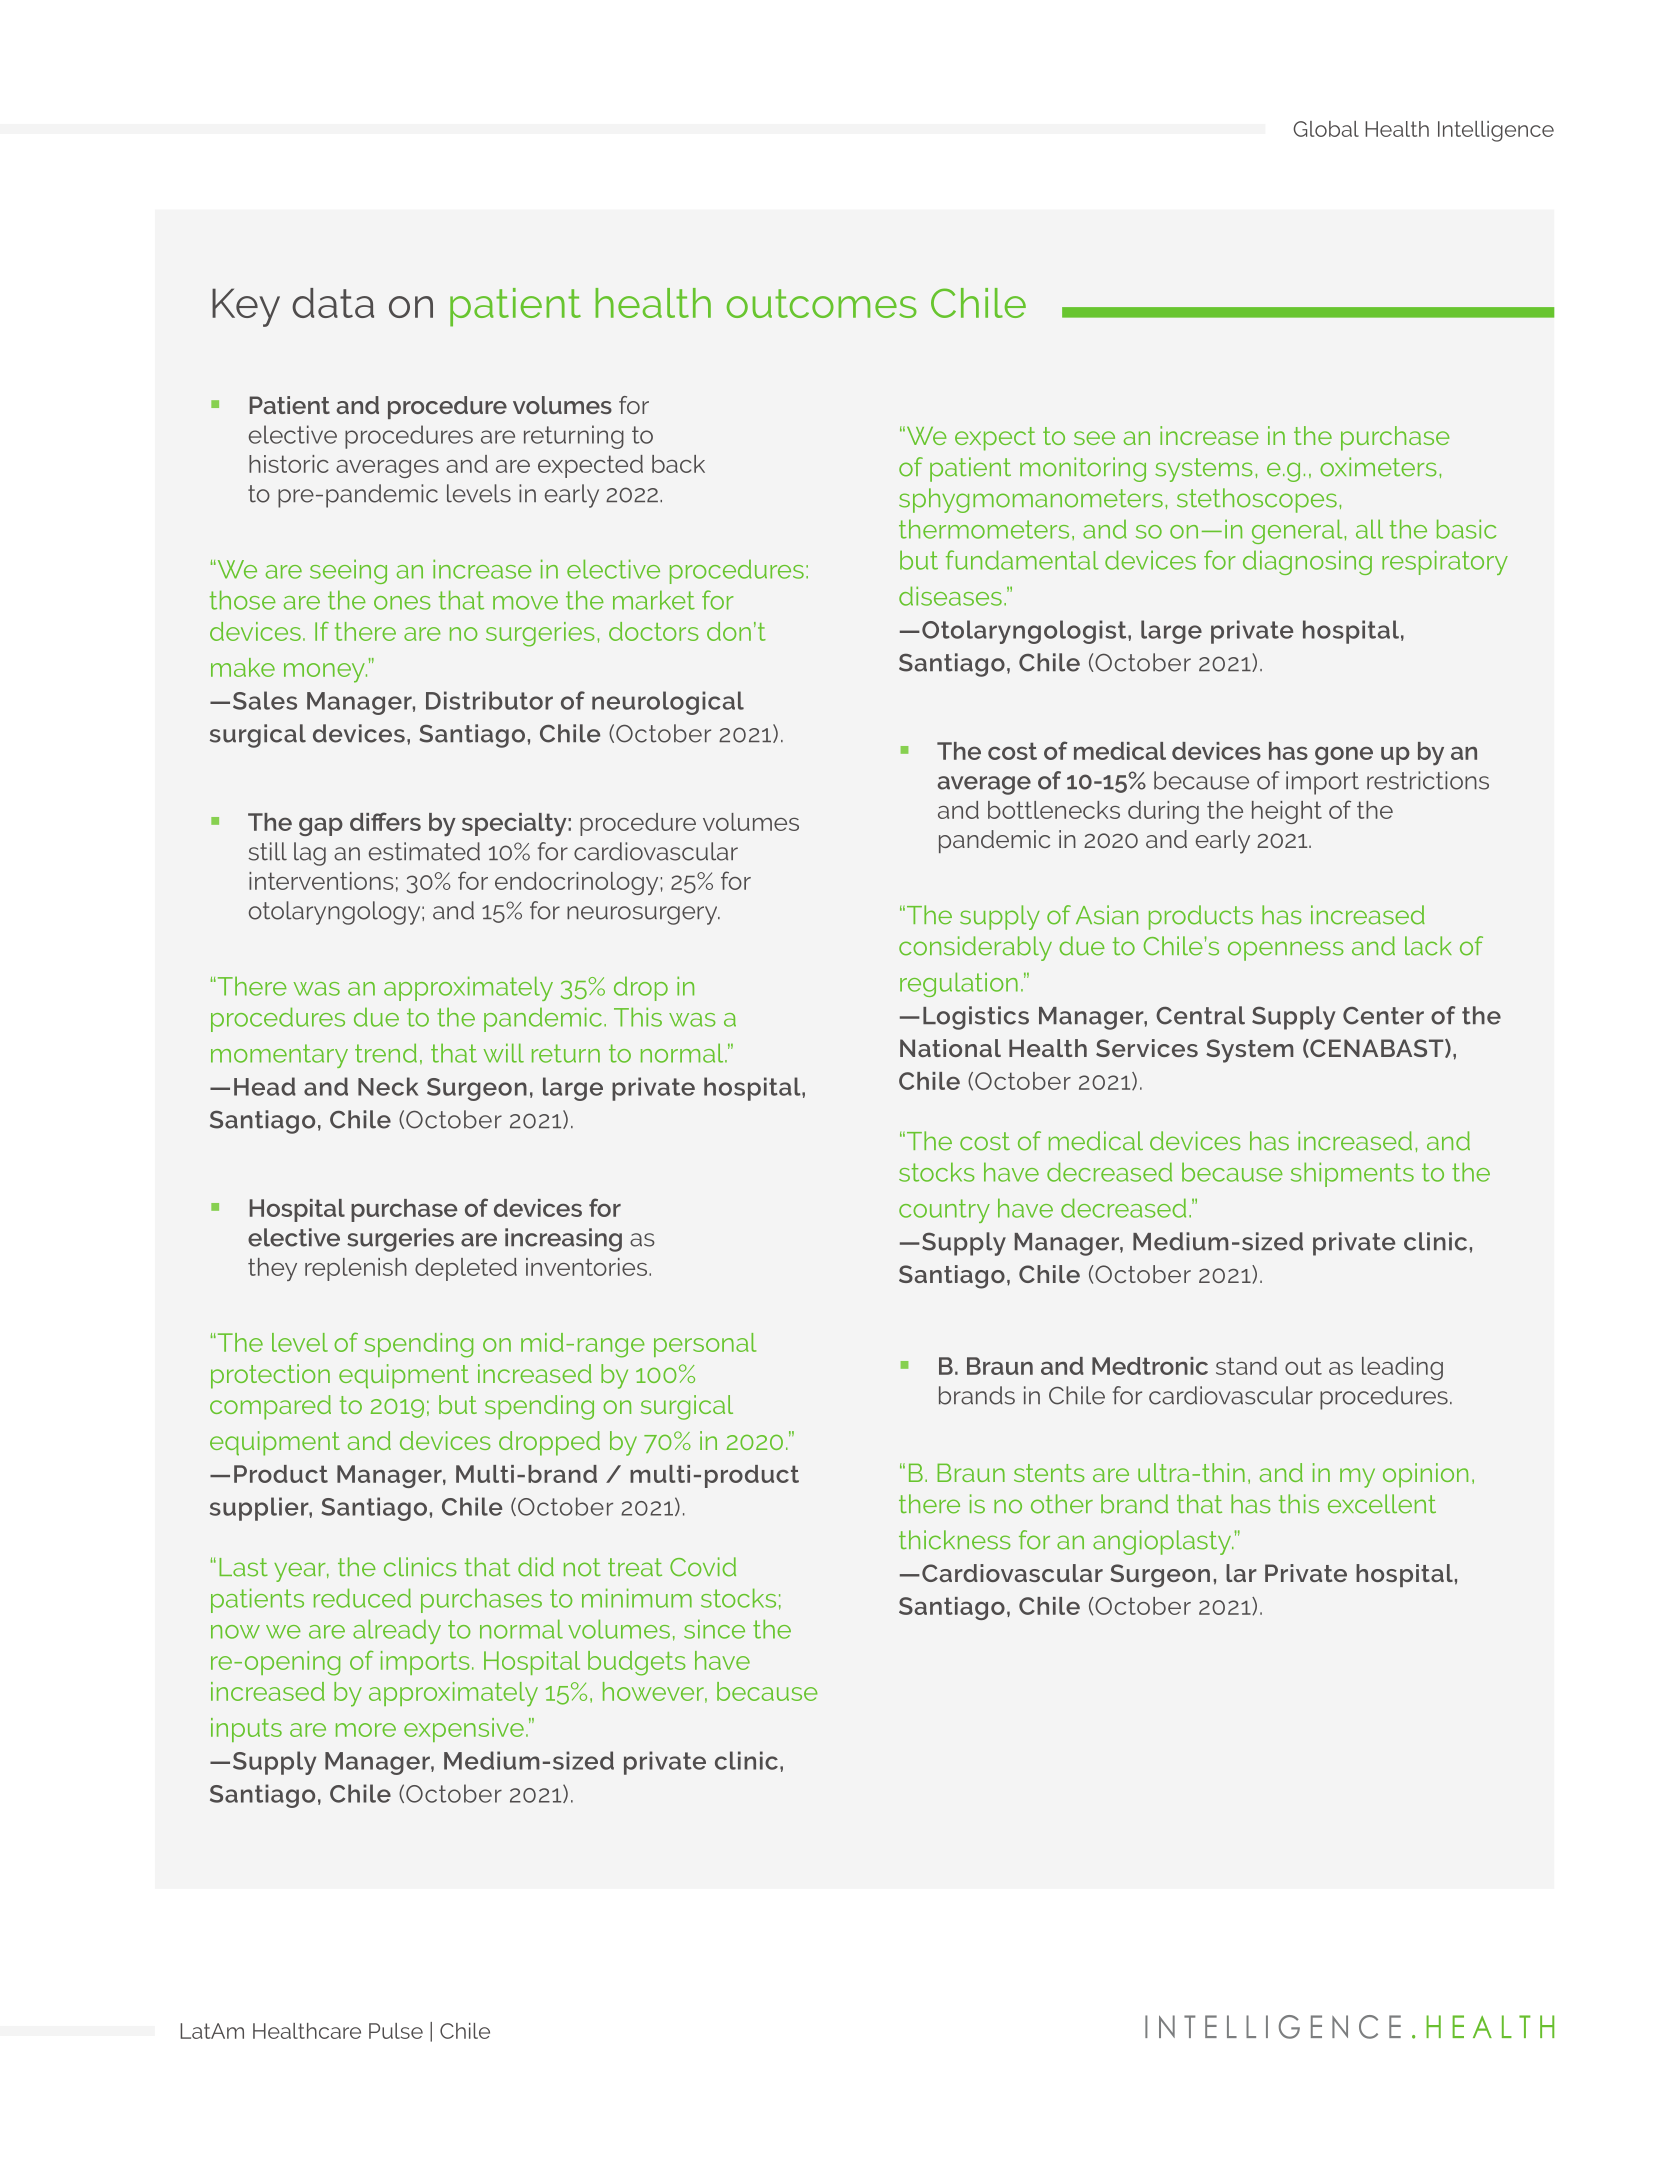  I want to click on data, so click(333, 303).
